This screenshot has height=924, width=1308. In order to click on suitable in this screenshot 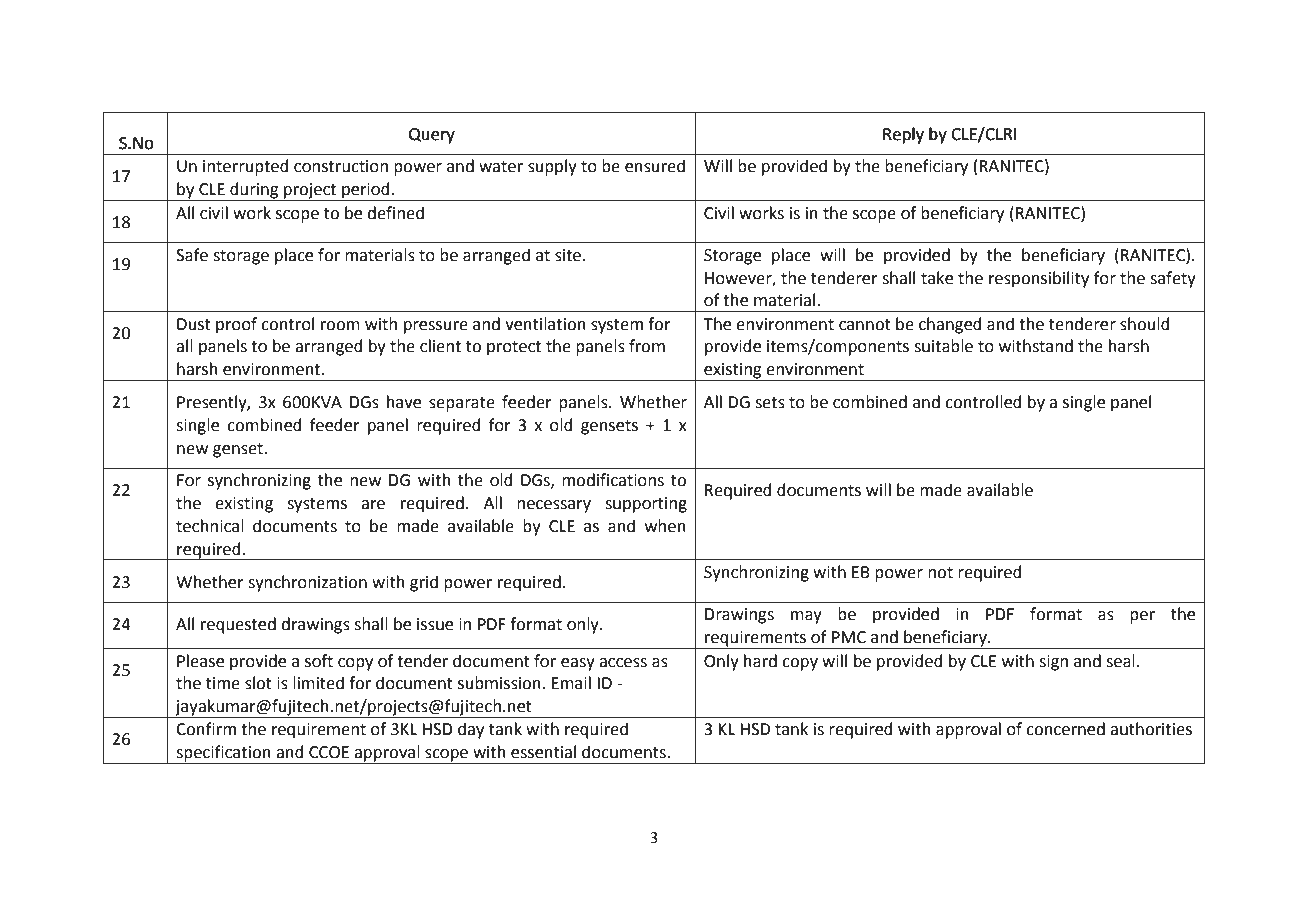, I will do `click(943, 346)`.
